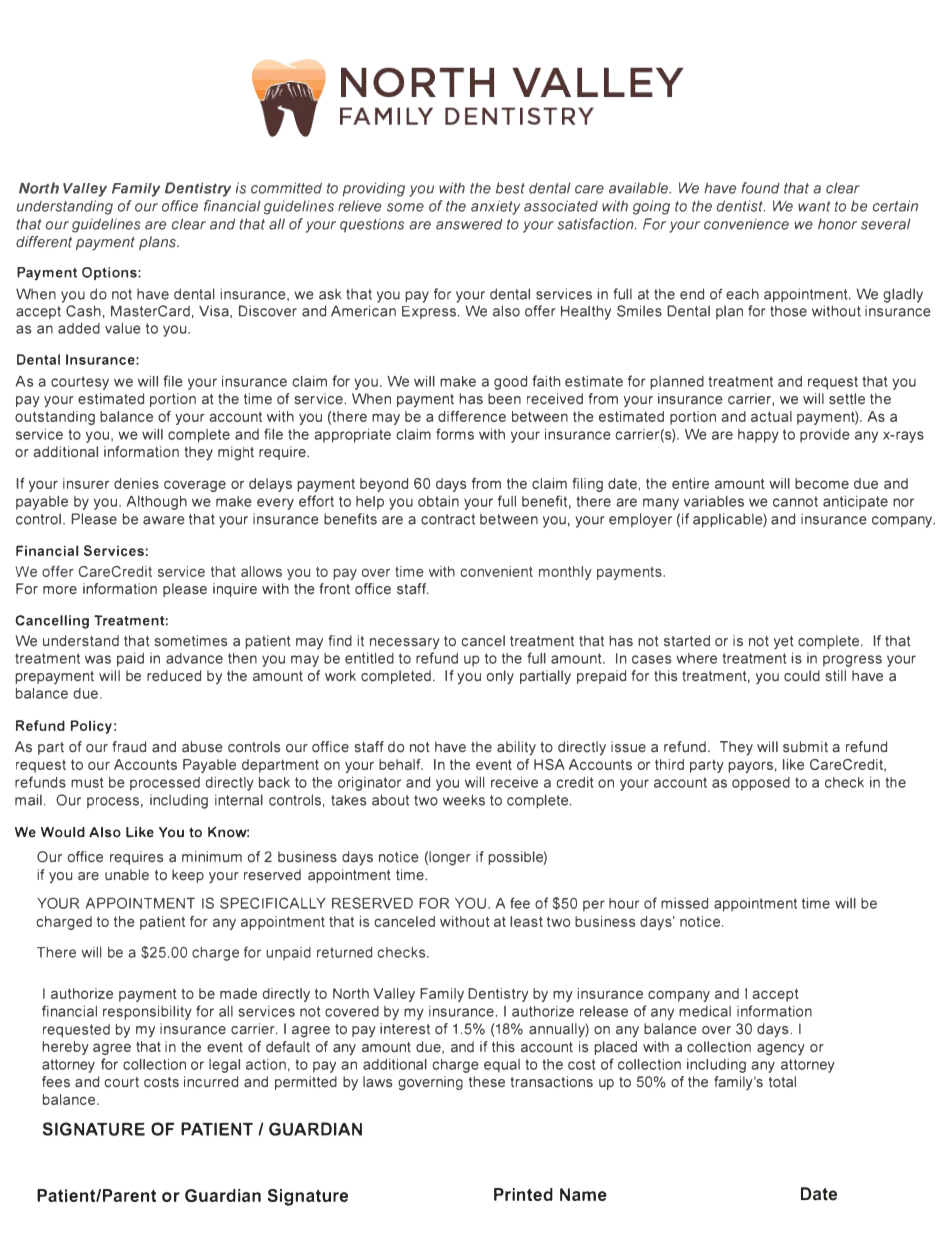 This page has width=952, height=1241. What do you see at coordinates (44, 242) in the page?
I see `different` at bounding box center [44, 242].
